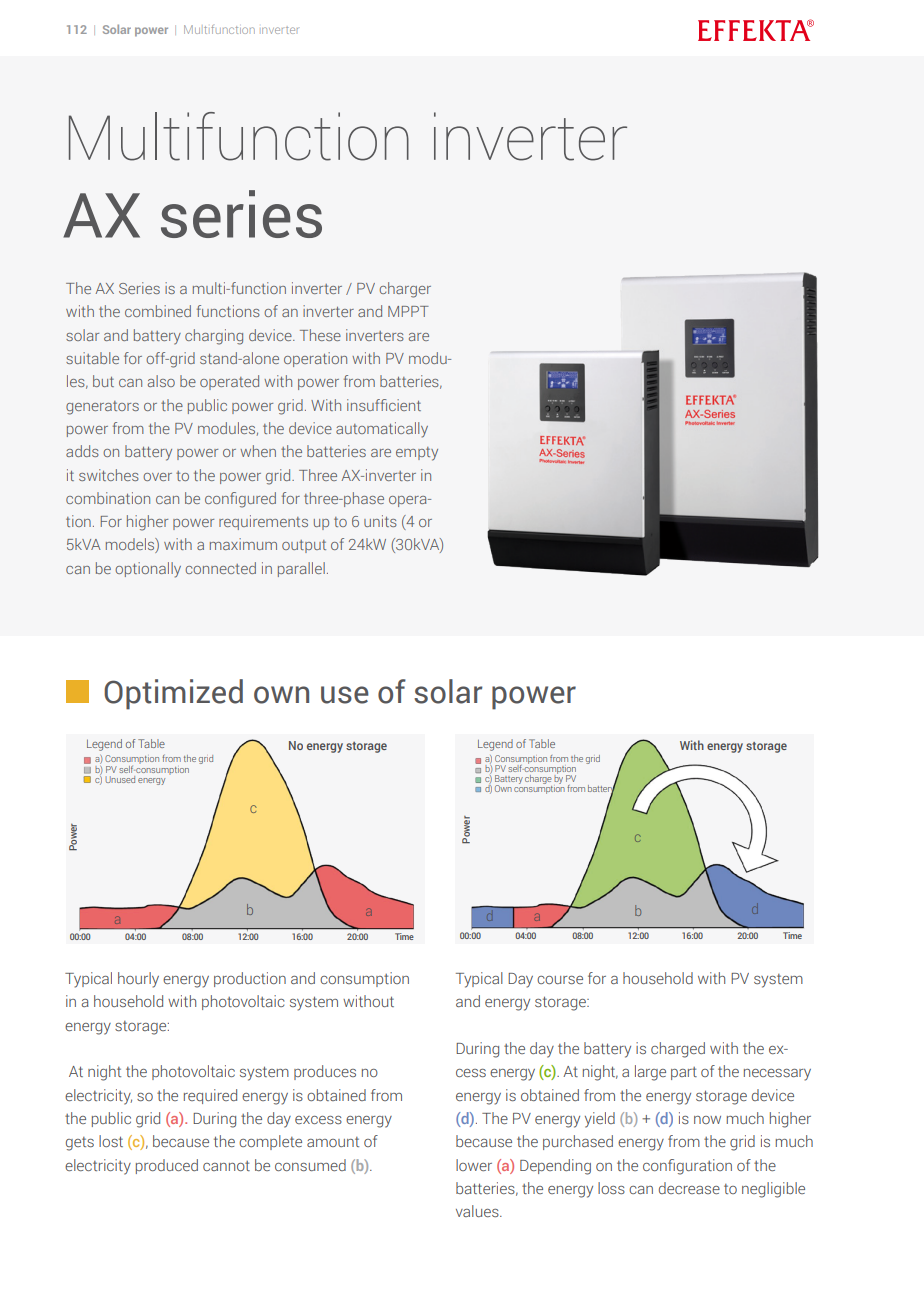 This screenshot has height=1308, width=924. Describe the element at coordinates (380, 521) in the screenshot. I see `units` at that location.
